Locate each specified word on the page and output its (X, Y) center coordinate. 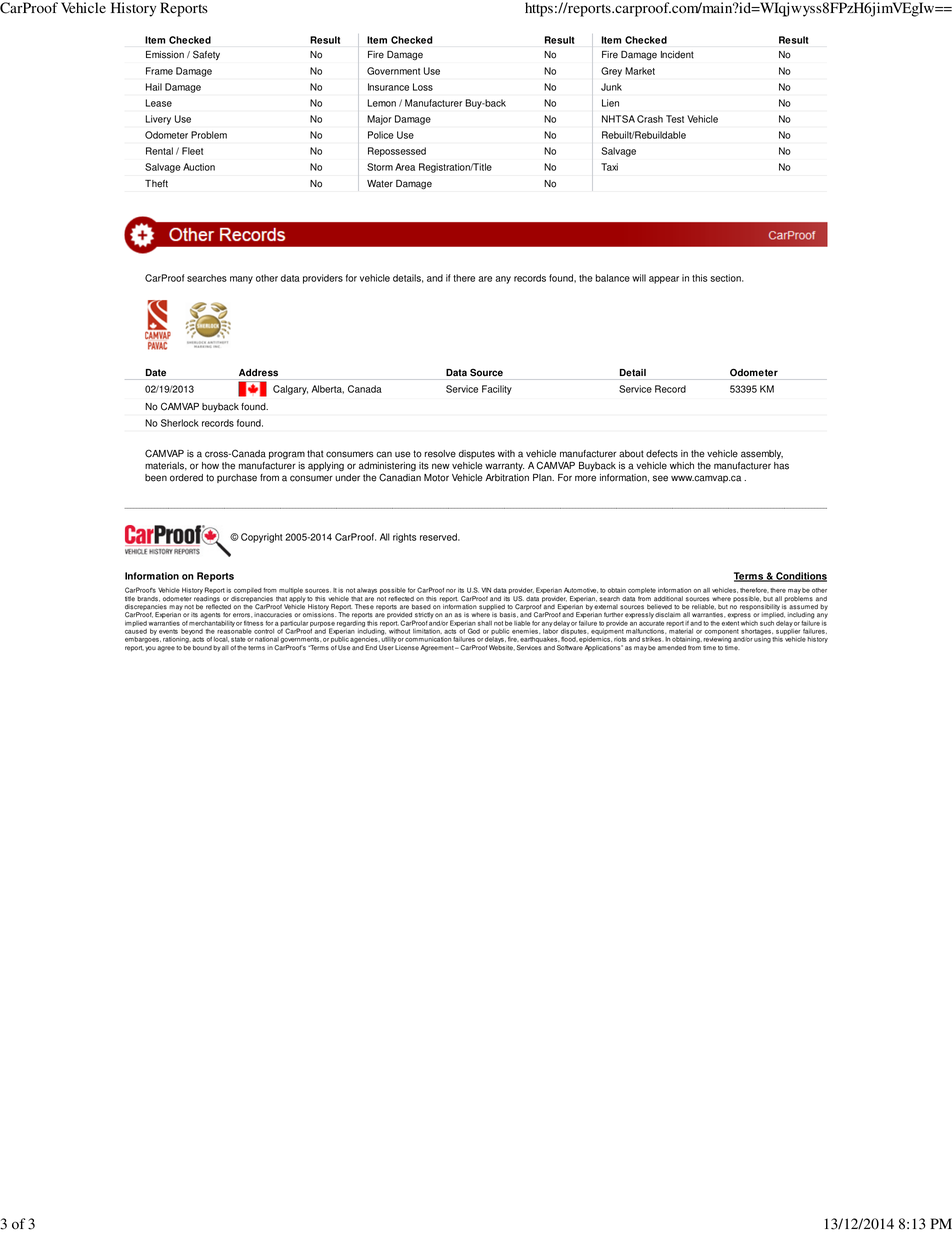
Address (258, 373)
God (474, 631)
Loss (423, 87)
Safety (206, 55)
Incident (677, 55)
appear (664, 280)
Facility (497, 390)
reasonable (234, 631)
